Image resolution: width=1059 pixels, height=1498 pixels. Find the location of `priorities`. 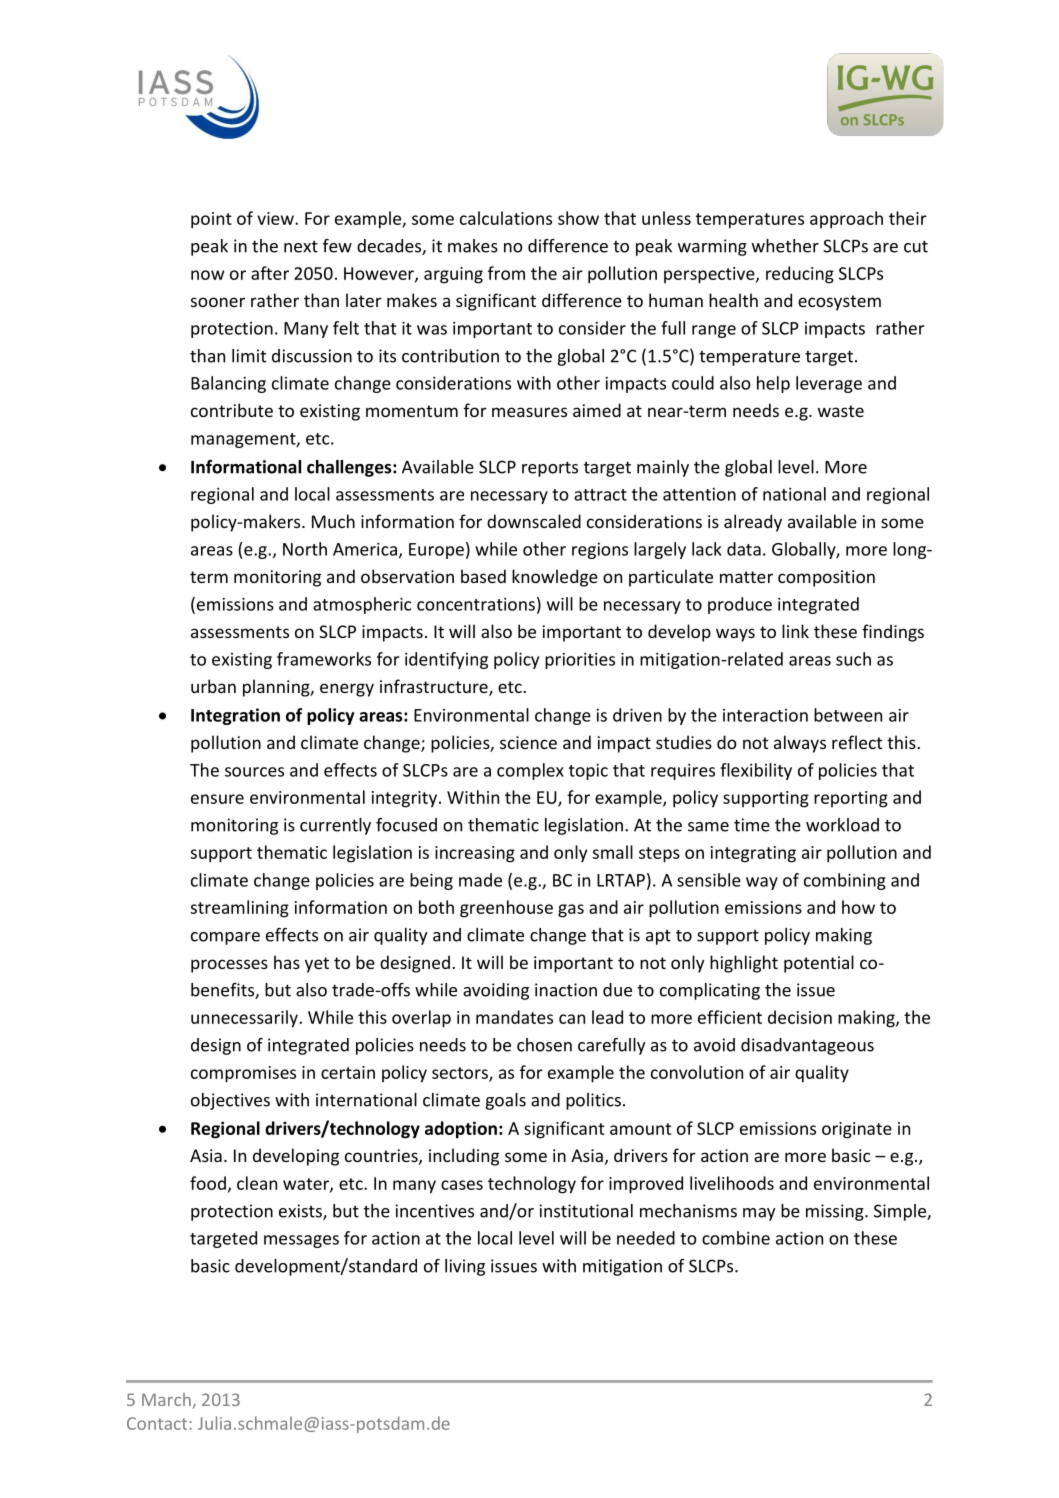

priorities is located at coordinates (580, 661).
